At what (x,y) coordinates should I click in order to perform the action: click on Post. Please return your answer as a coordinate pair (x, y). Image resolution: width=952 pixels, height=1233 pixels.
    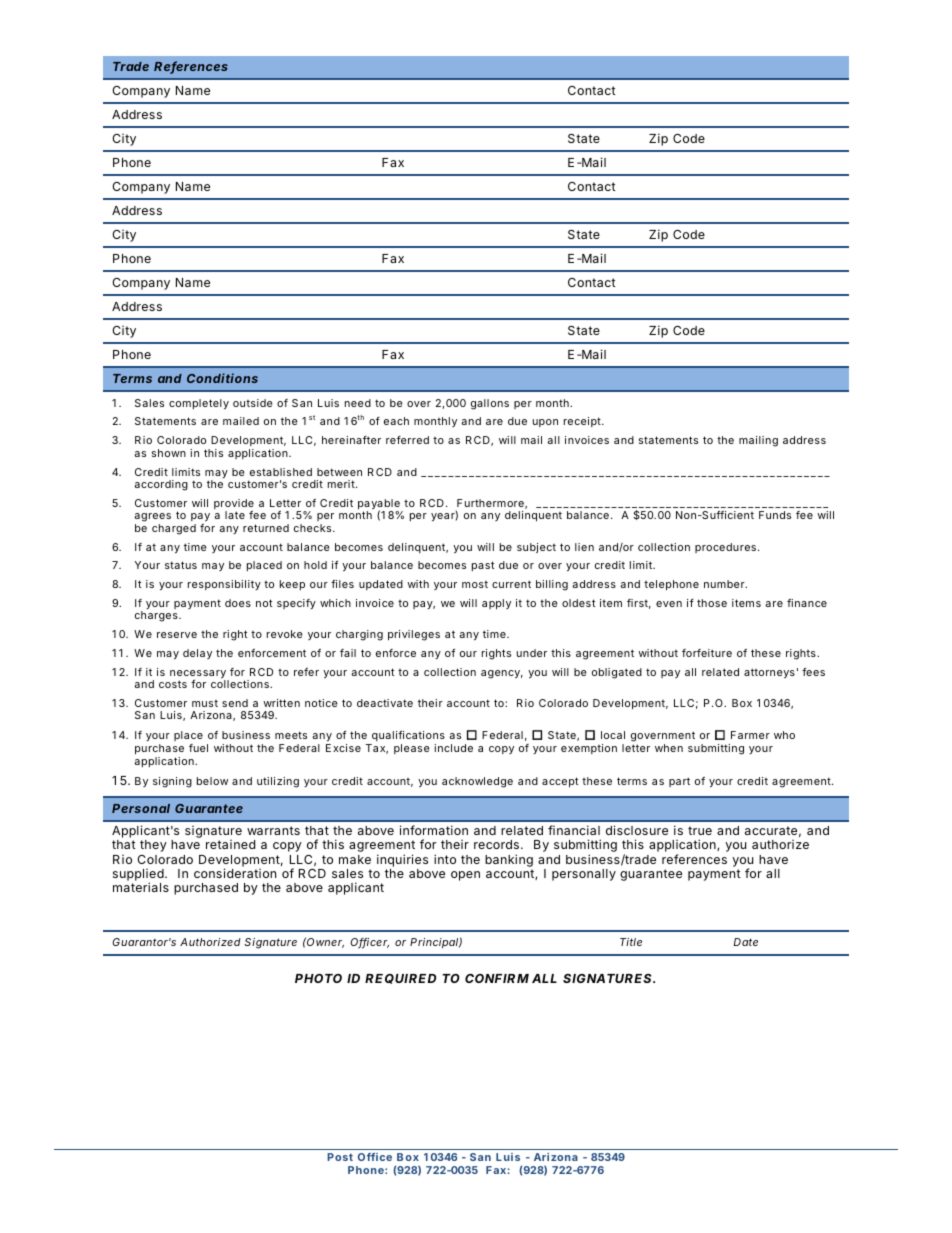
    Looking at the image, I should click on (340, 1157).
